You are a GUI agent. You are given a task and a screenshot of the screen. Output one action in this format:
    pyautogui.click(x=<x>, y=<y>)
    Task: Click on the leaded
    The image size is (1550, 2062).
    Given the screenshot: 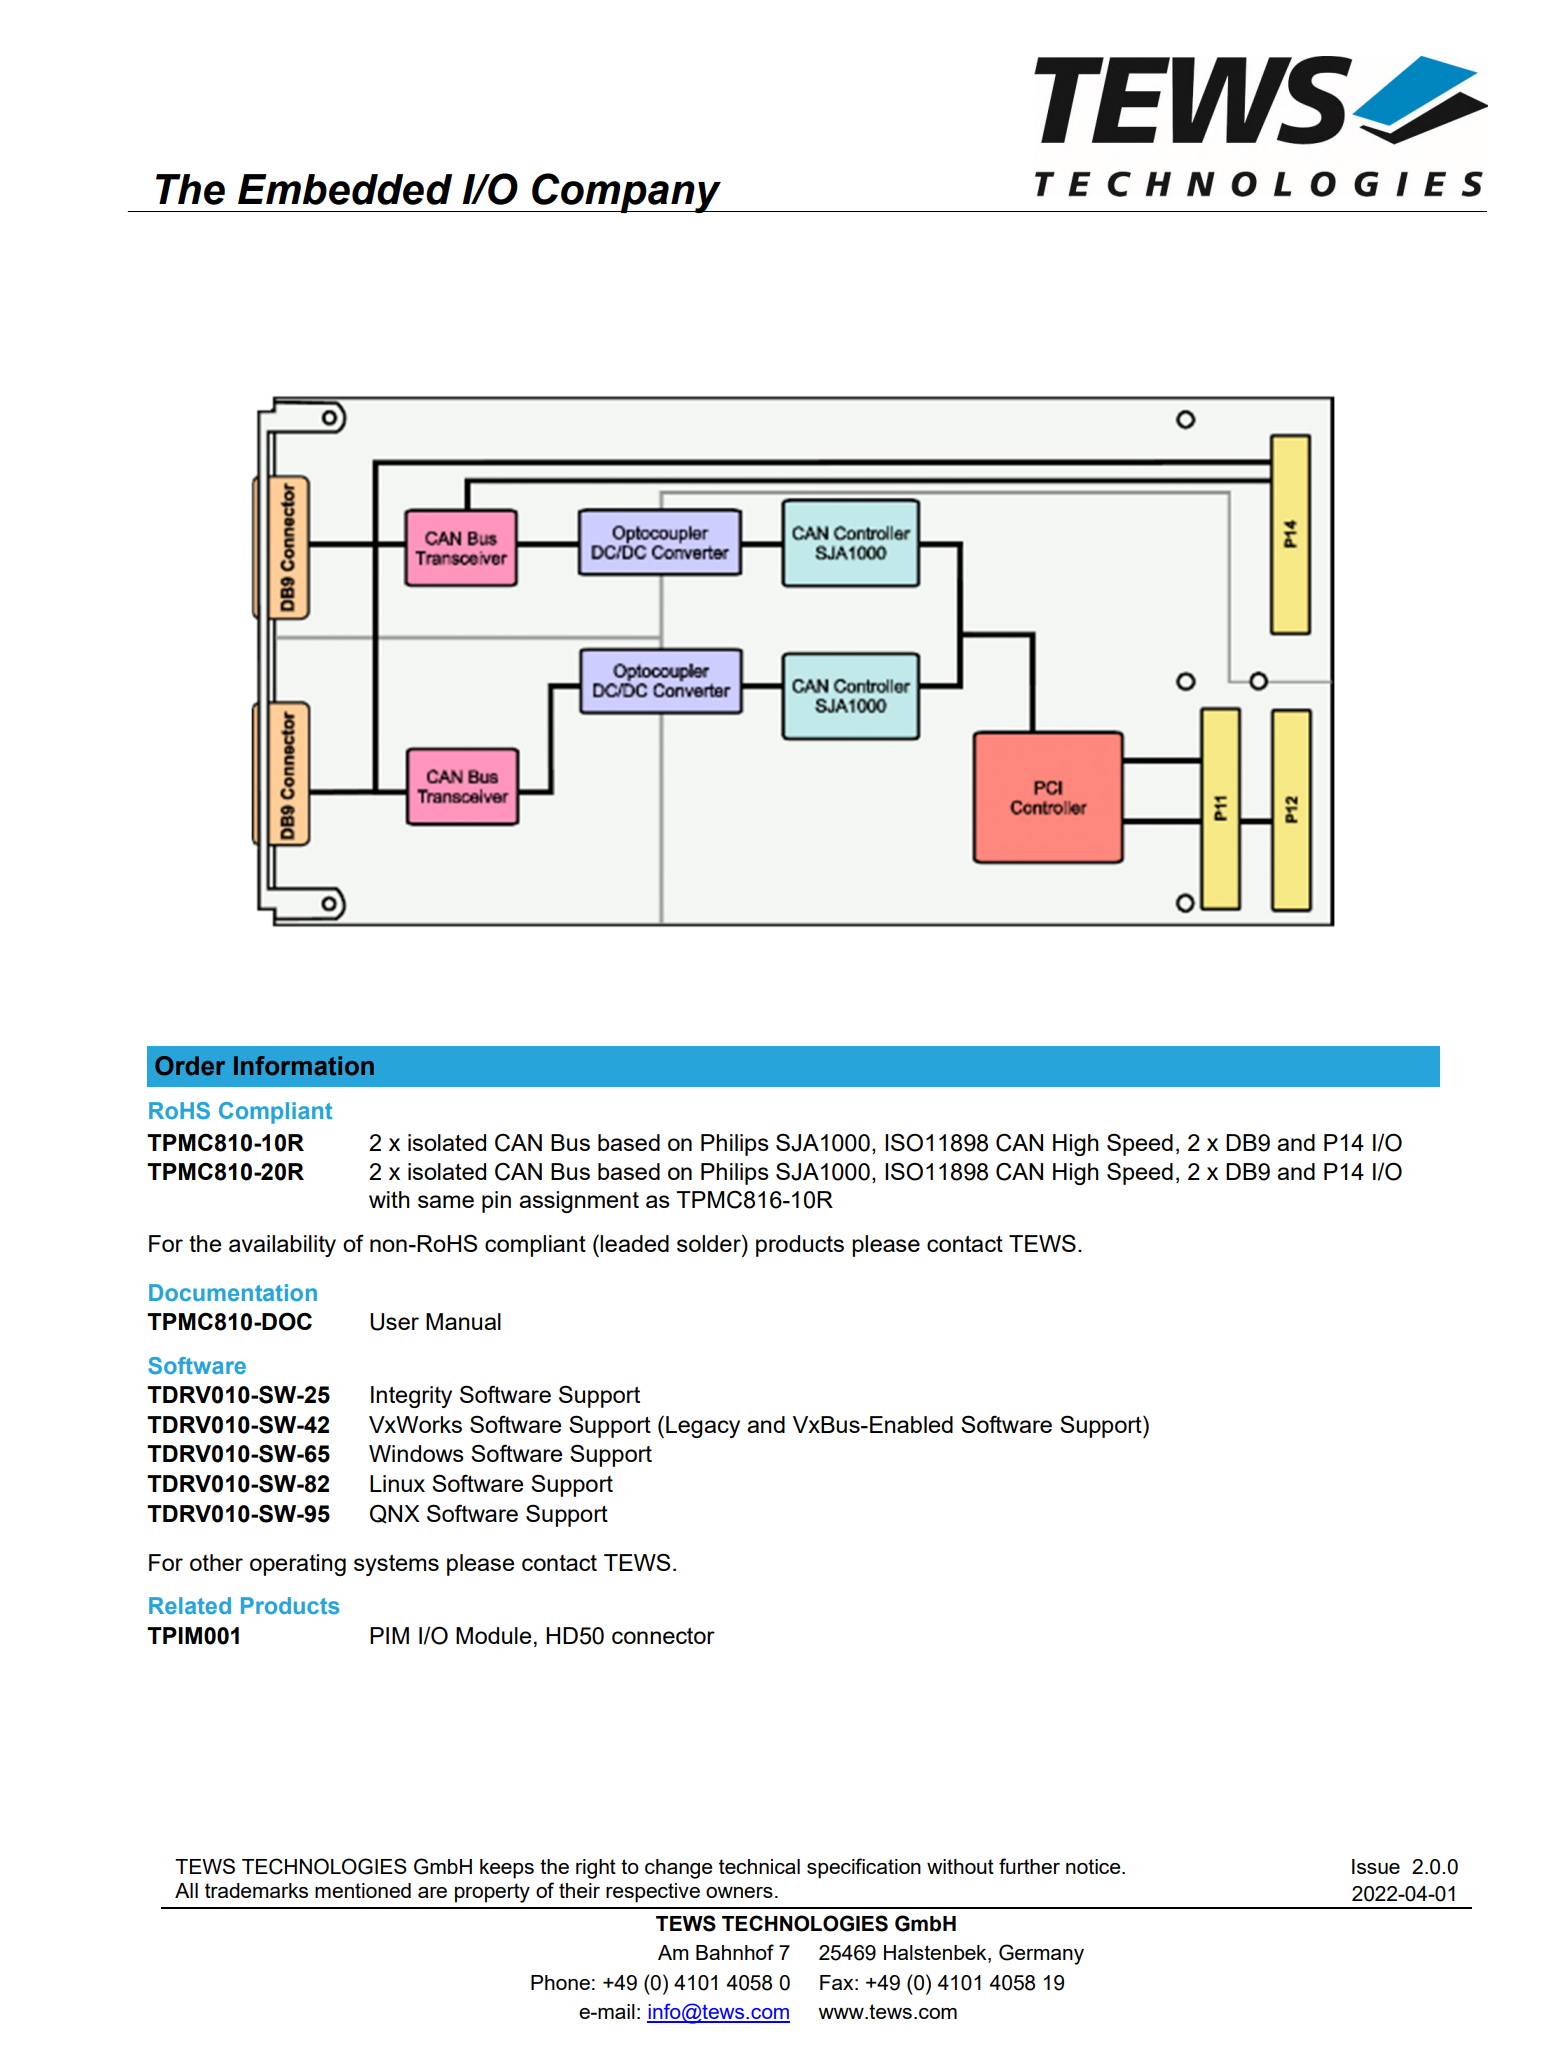 What is the action you would take?
    pyautogui.click(x=634, y=1243)
